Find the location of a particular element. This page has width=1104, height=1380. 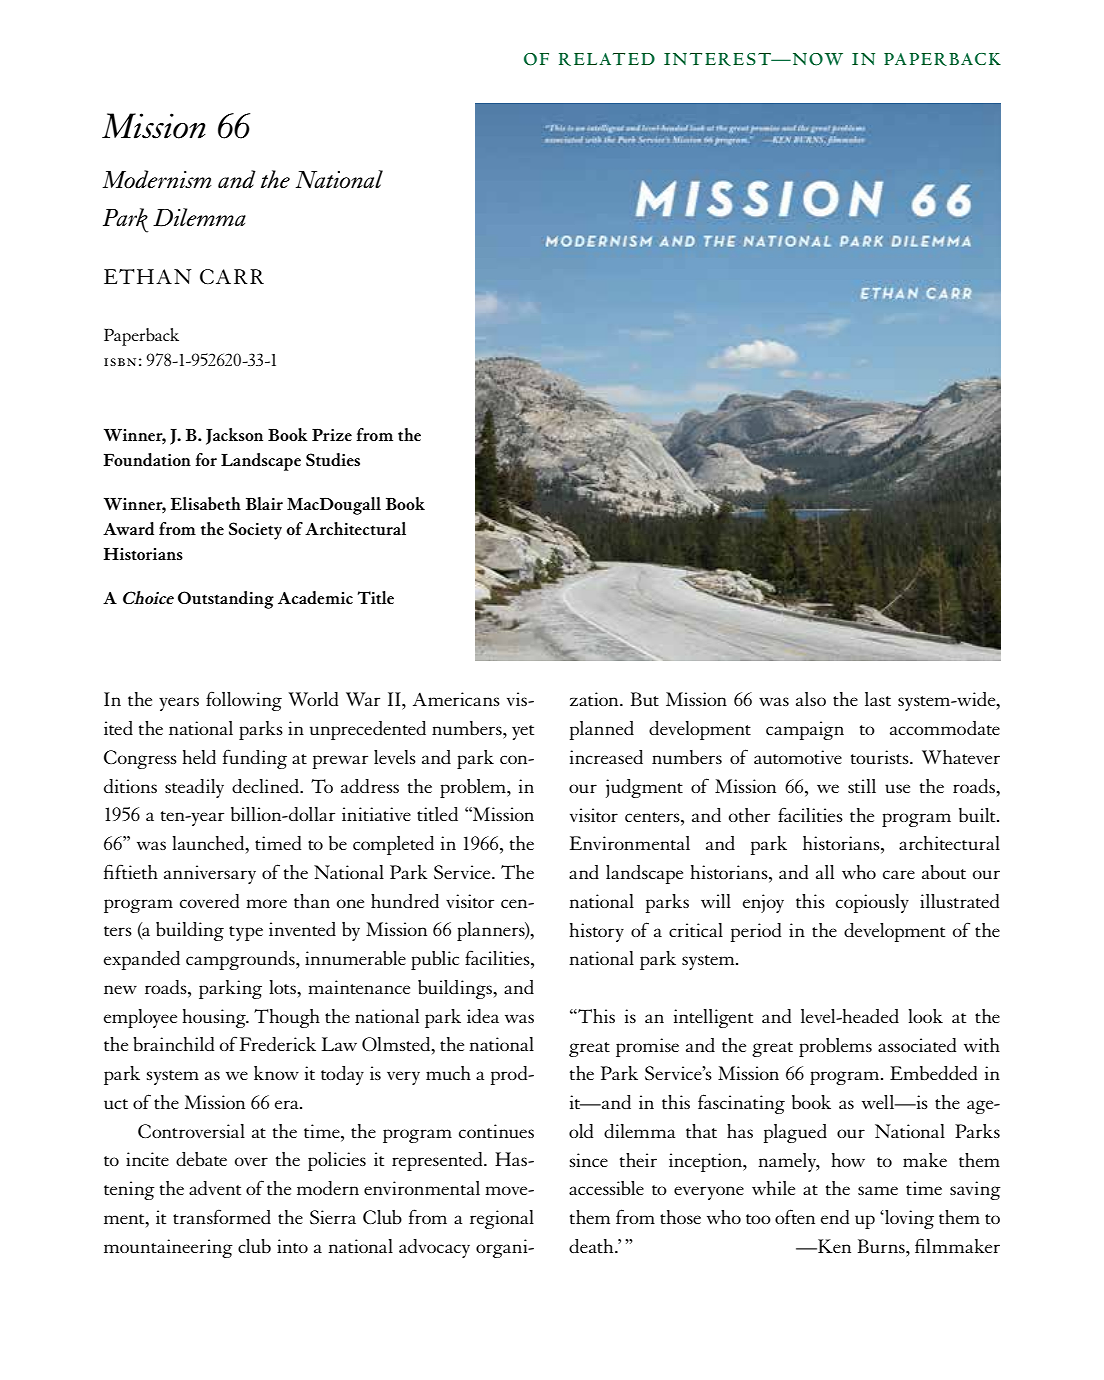

Elisabeth is located at coordinates (206, 503).
